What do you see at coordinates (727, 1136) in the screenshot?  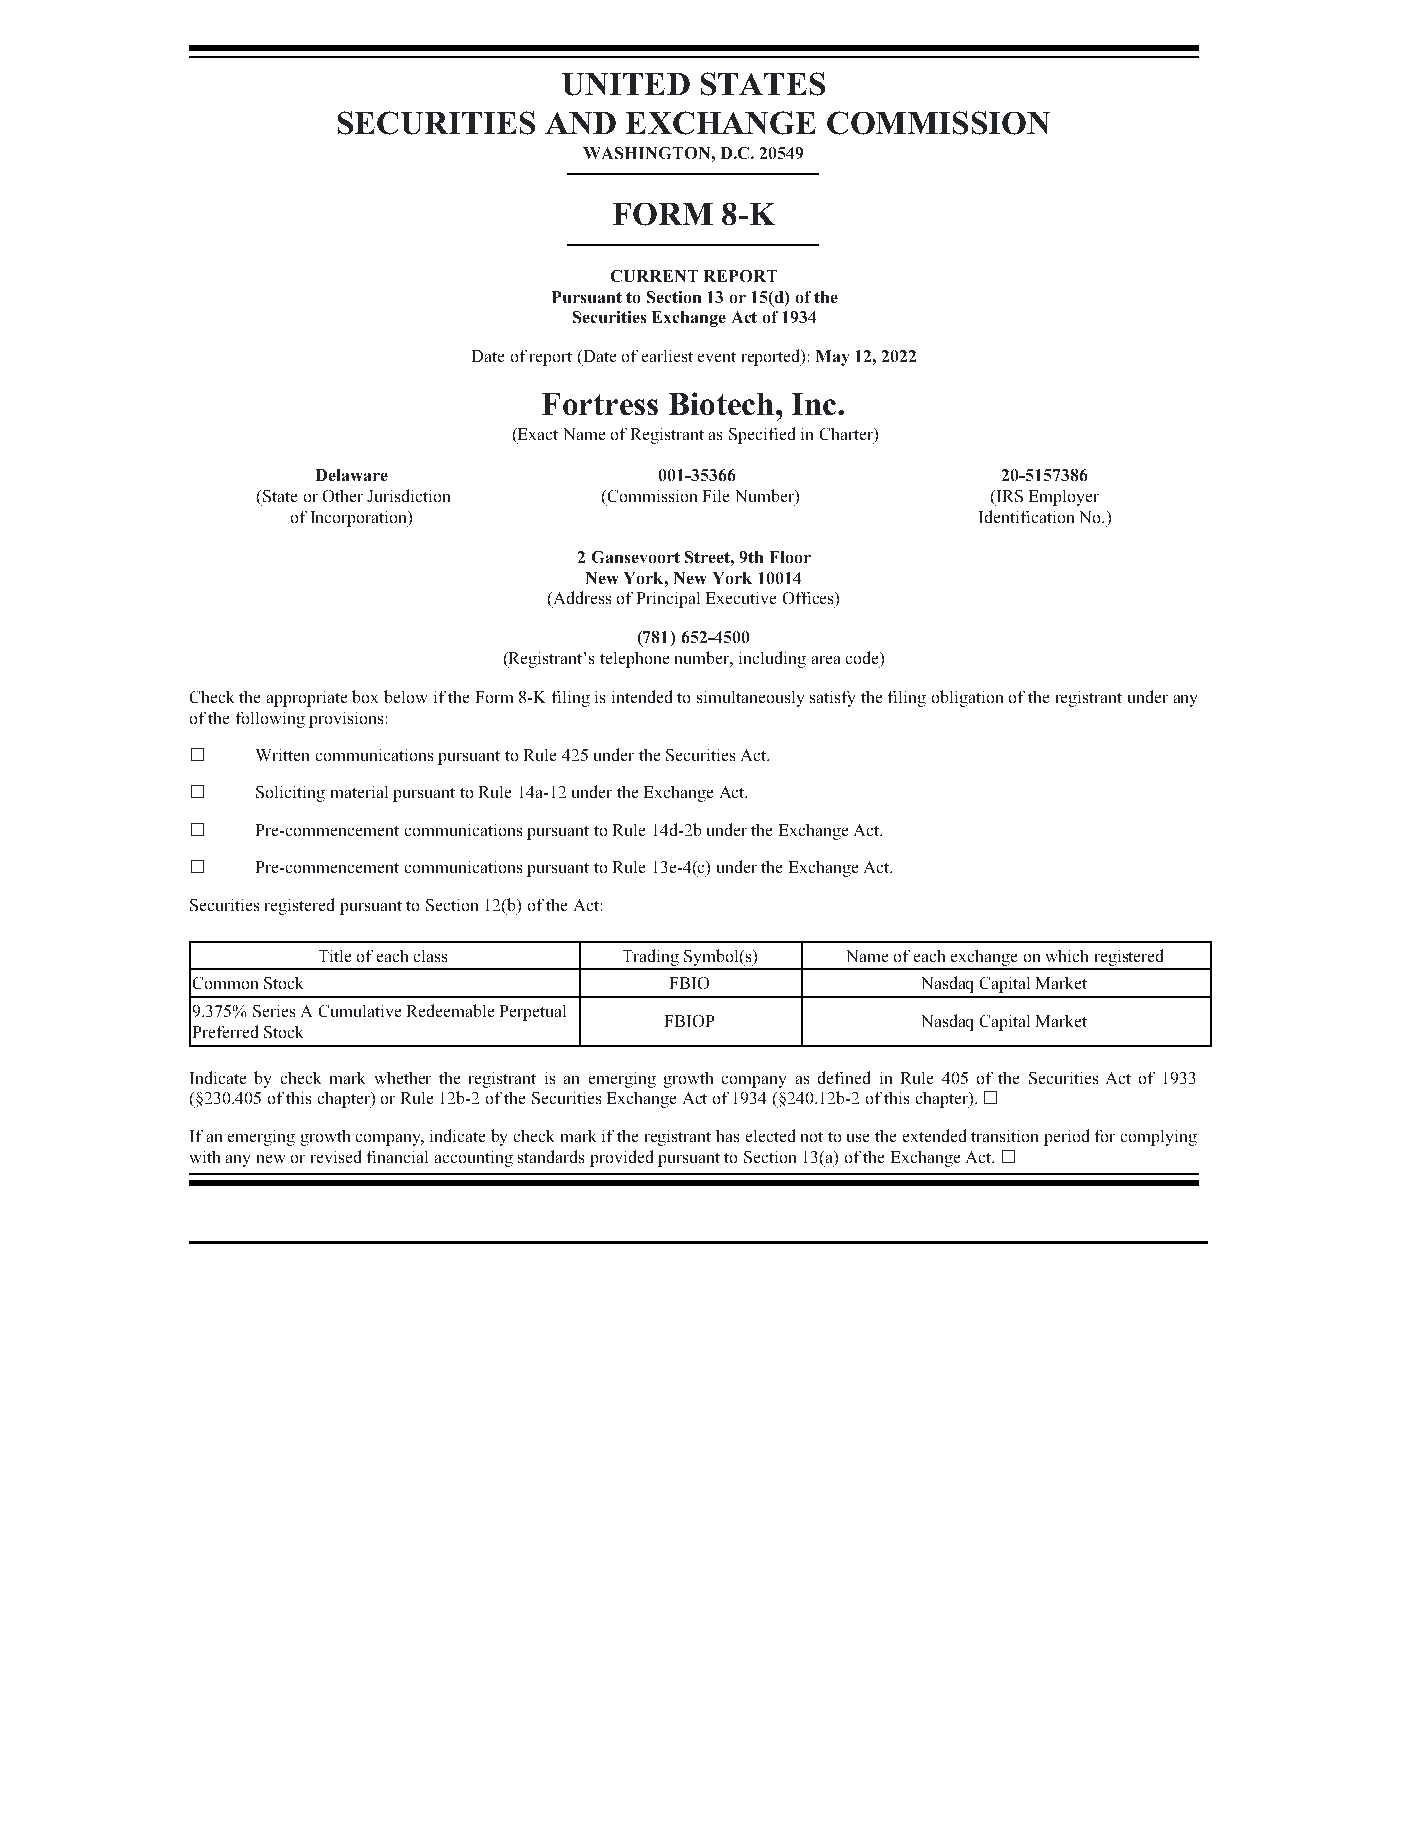 I see `has` at bounding box center [727, 1136].
